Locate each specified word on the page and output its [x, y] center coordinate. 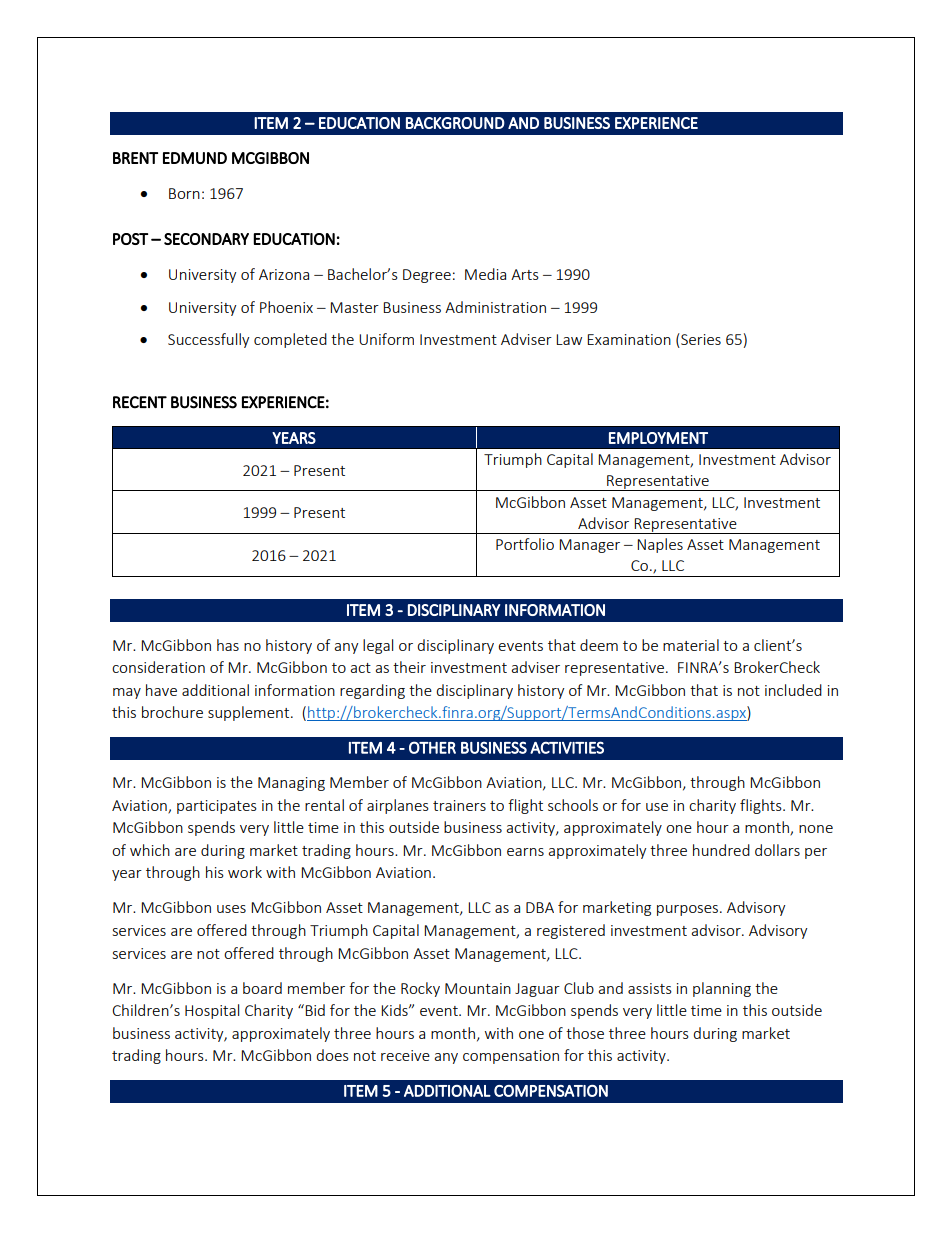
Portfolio [525, 544]
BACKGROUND [455, 123]
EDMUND [195, 158]
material [691, 645]
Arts [525, 274]
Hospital [212, 1011]
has [228, 645]
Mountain [478, 988]
